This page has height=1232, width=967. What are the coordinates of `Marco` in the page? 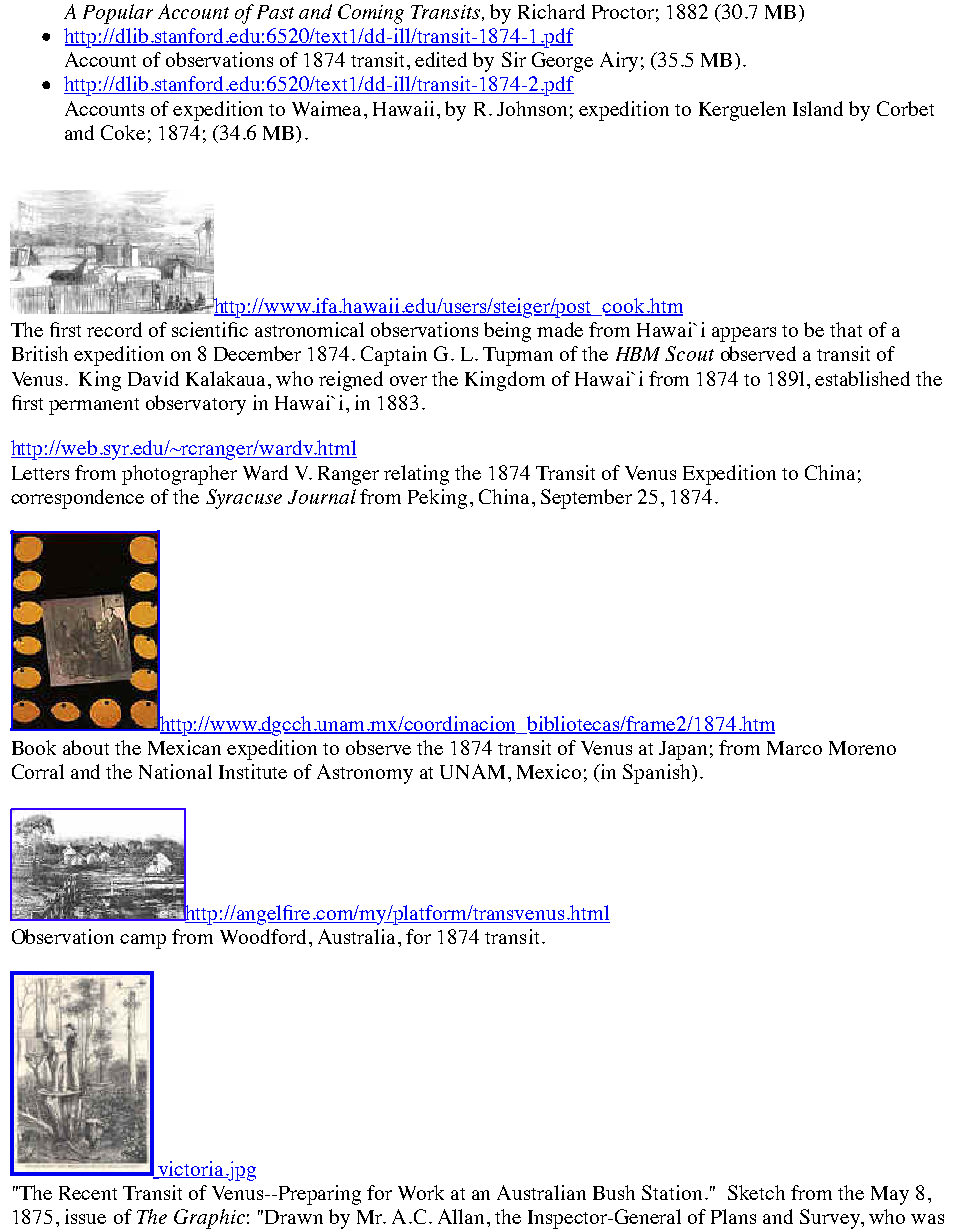 It's located at (794, 748).
